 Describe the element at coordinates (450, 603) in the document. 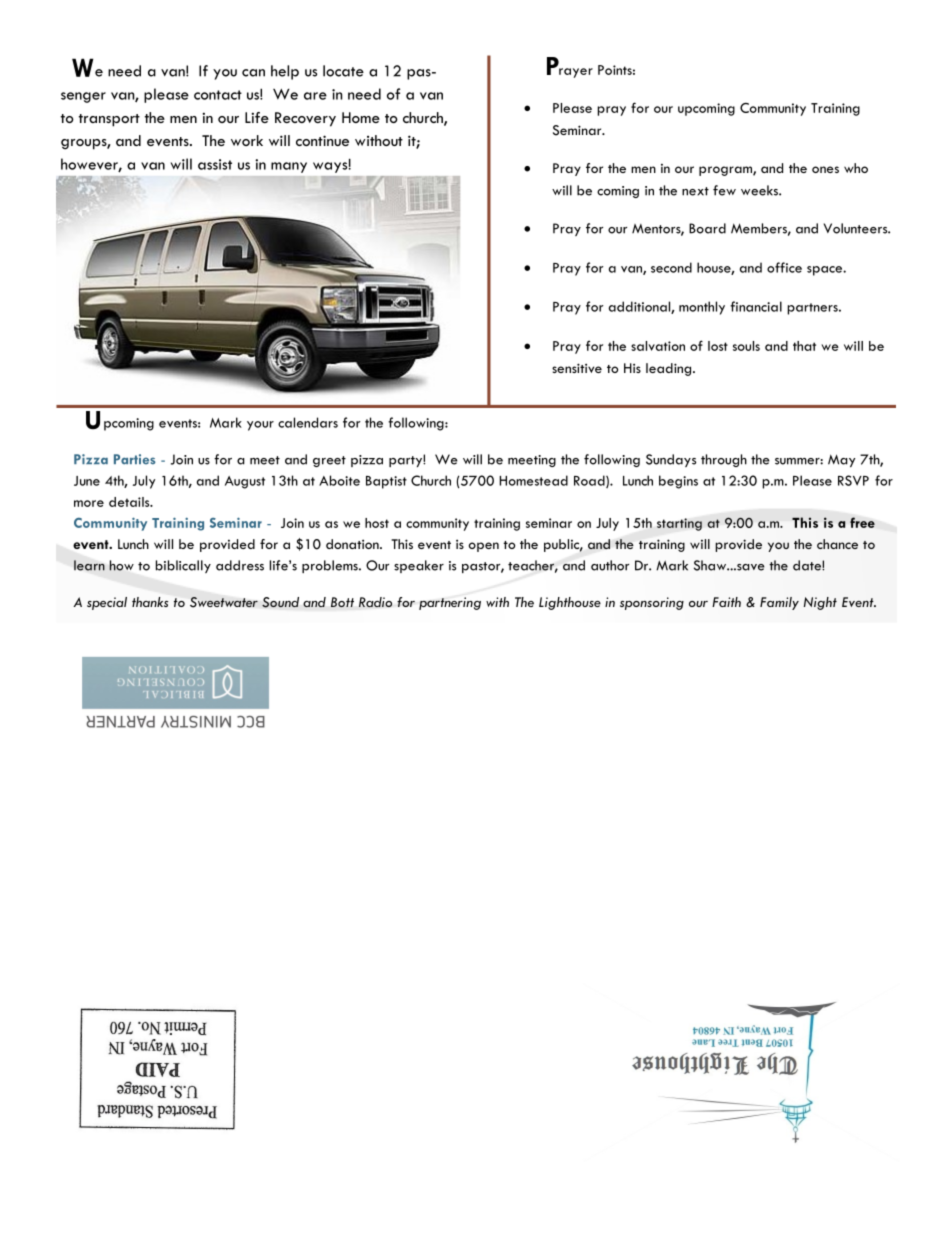

I see `partnering` at that location.
